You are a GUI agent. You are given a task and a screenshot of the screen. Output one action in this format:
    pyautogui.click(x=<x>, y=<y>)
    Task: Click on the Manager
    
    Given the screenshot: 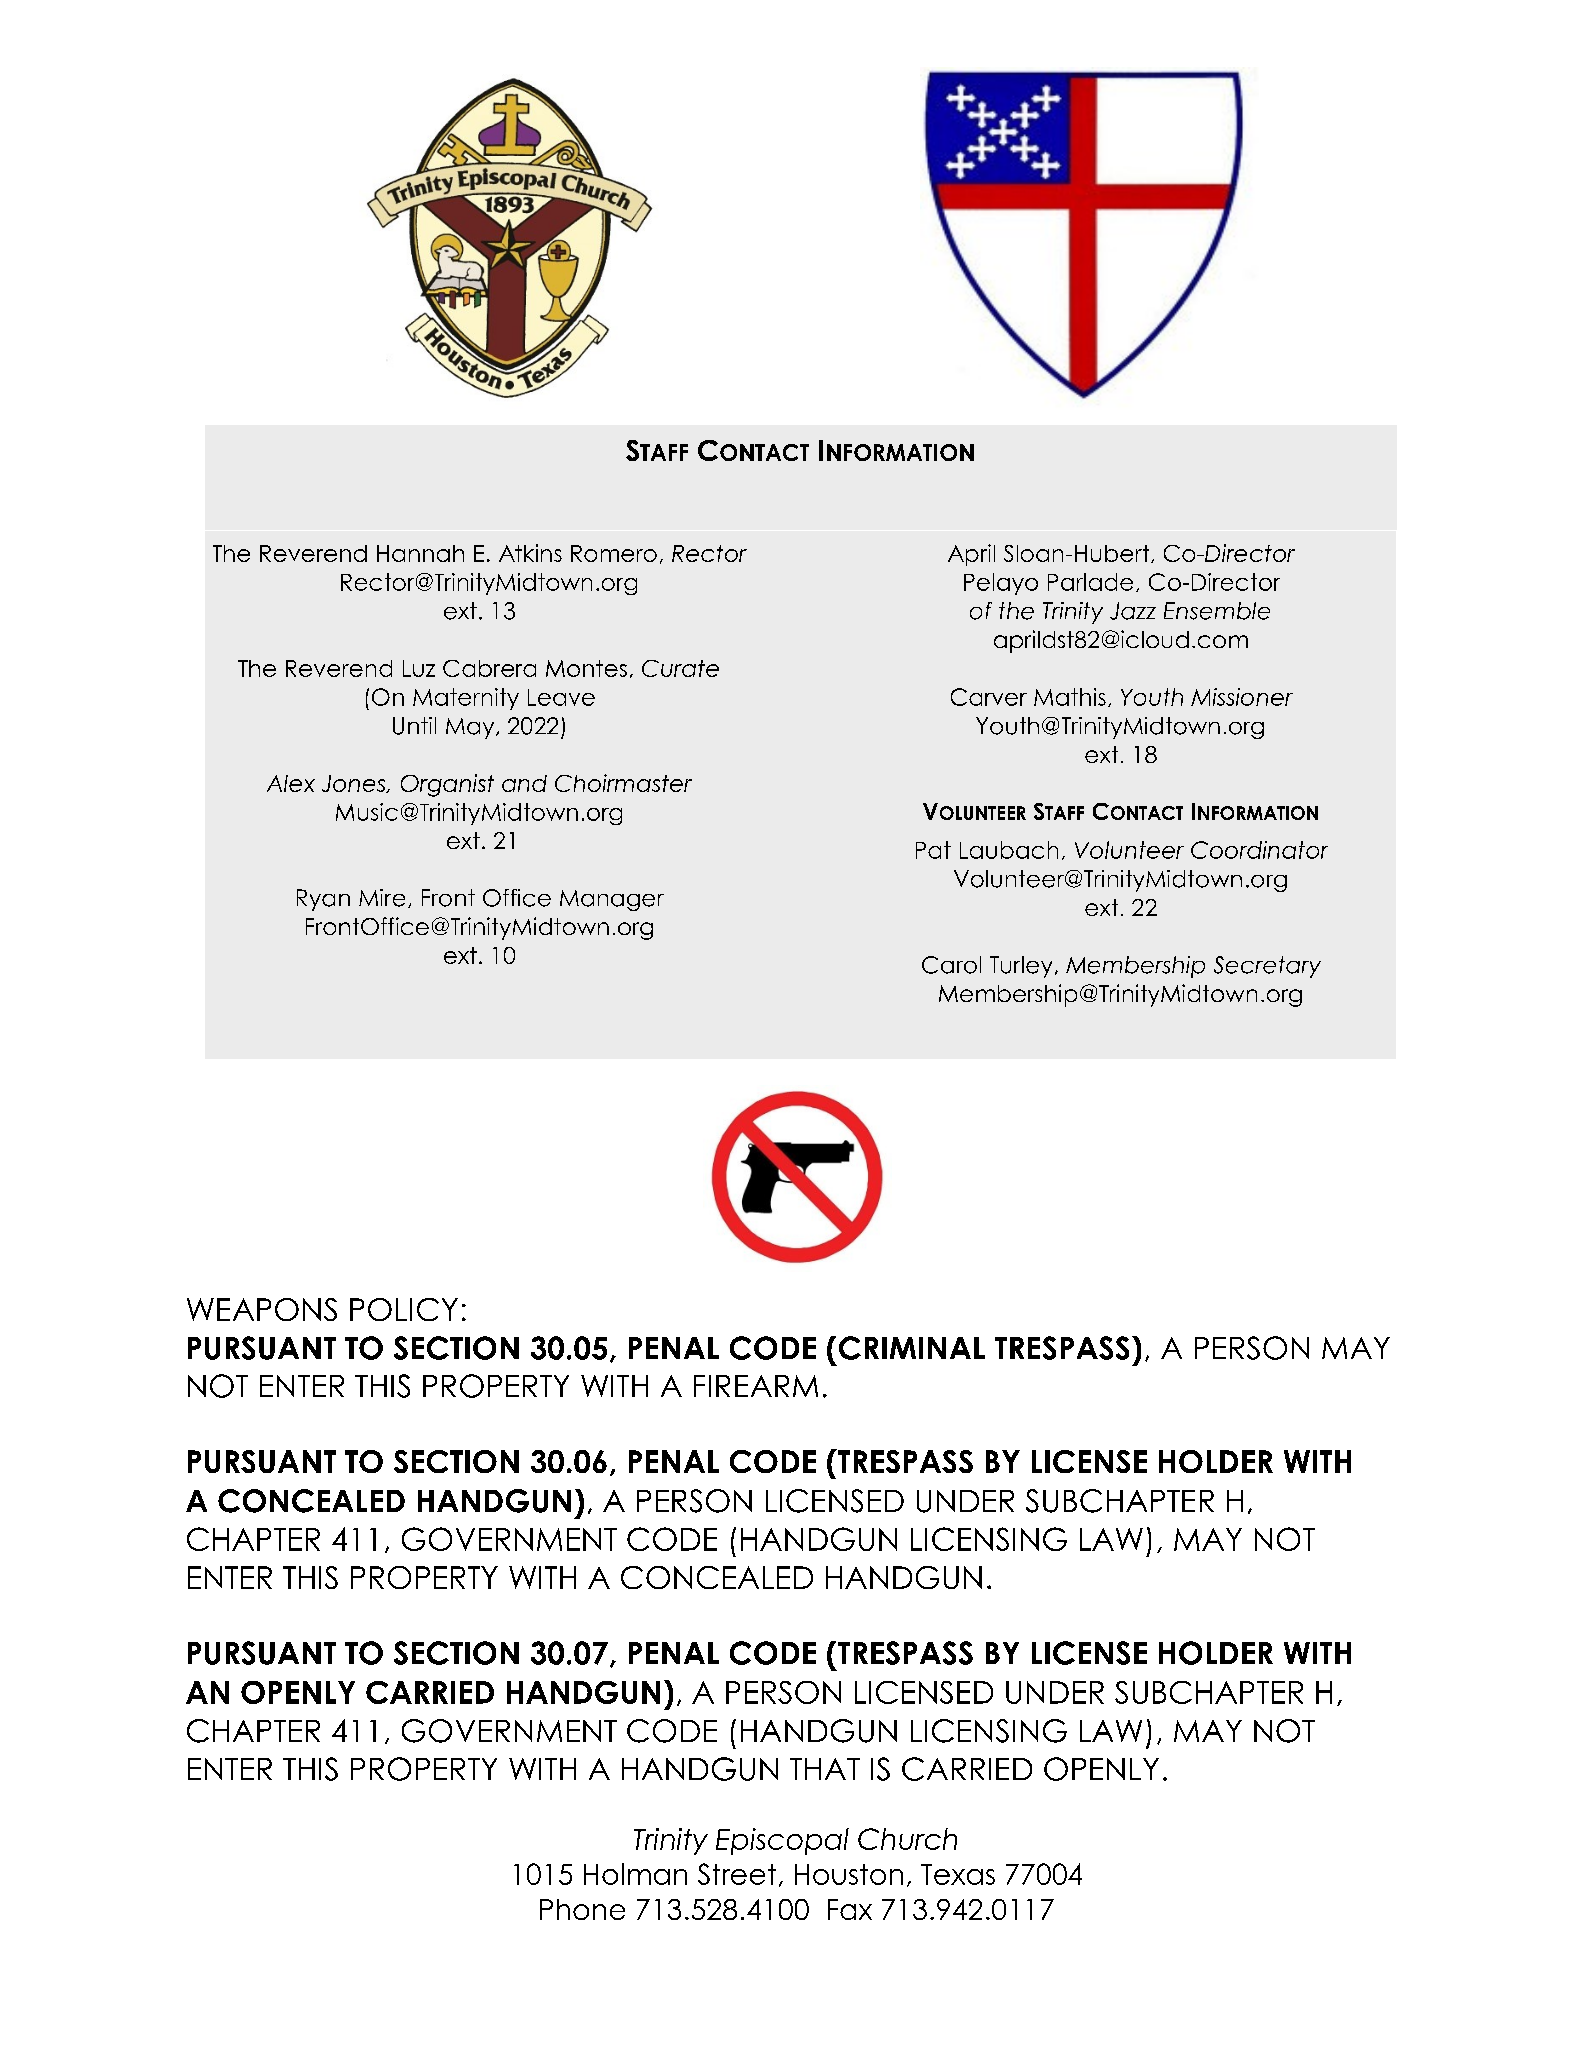 What is the action you would take?
    pyautogui.click(x=612, y=900)
